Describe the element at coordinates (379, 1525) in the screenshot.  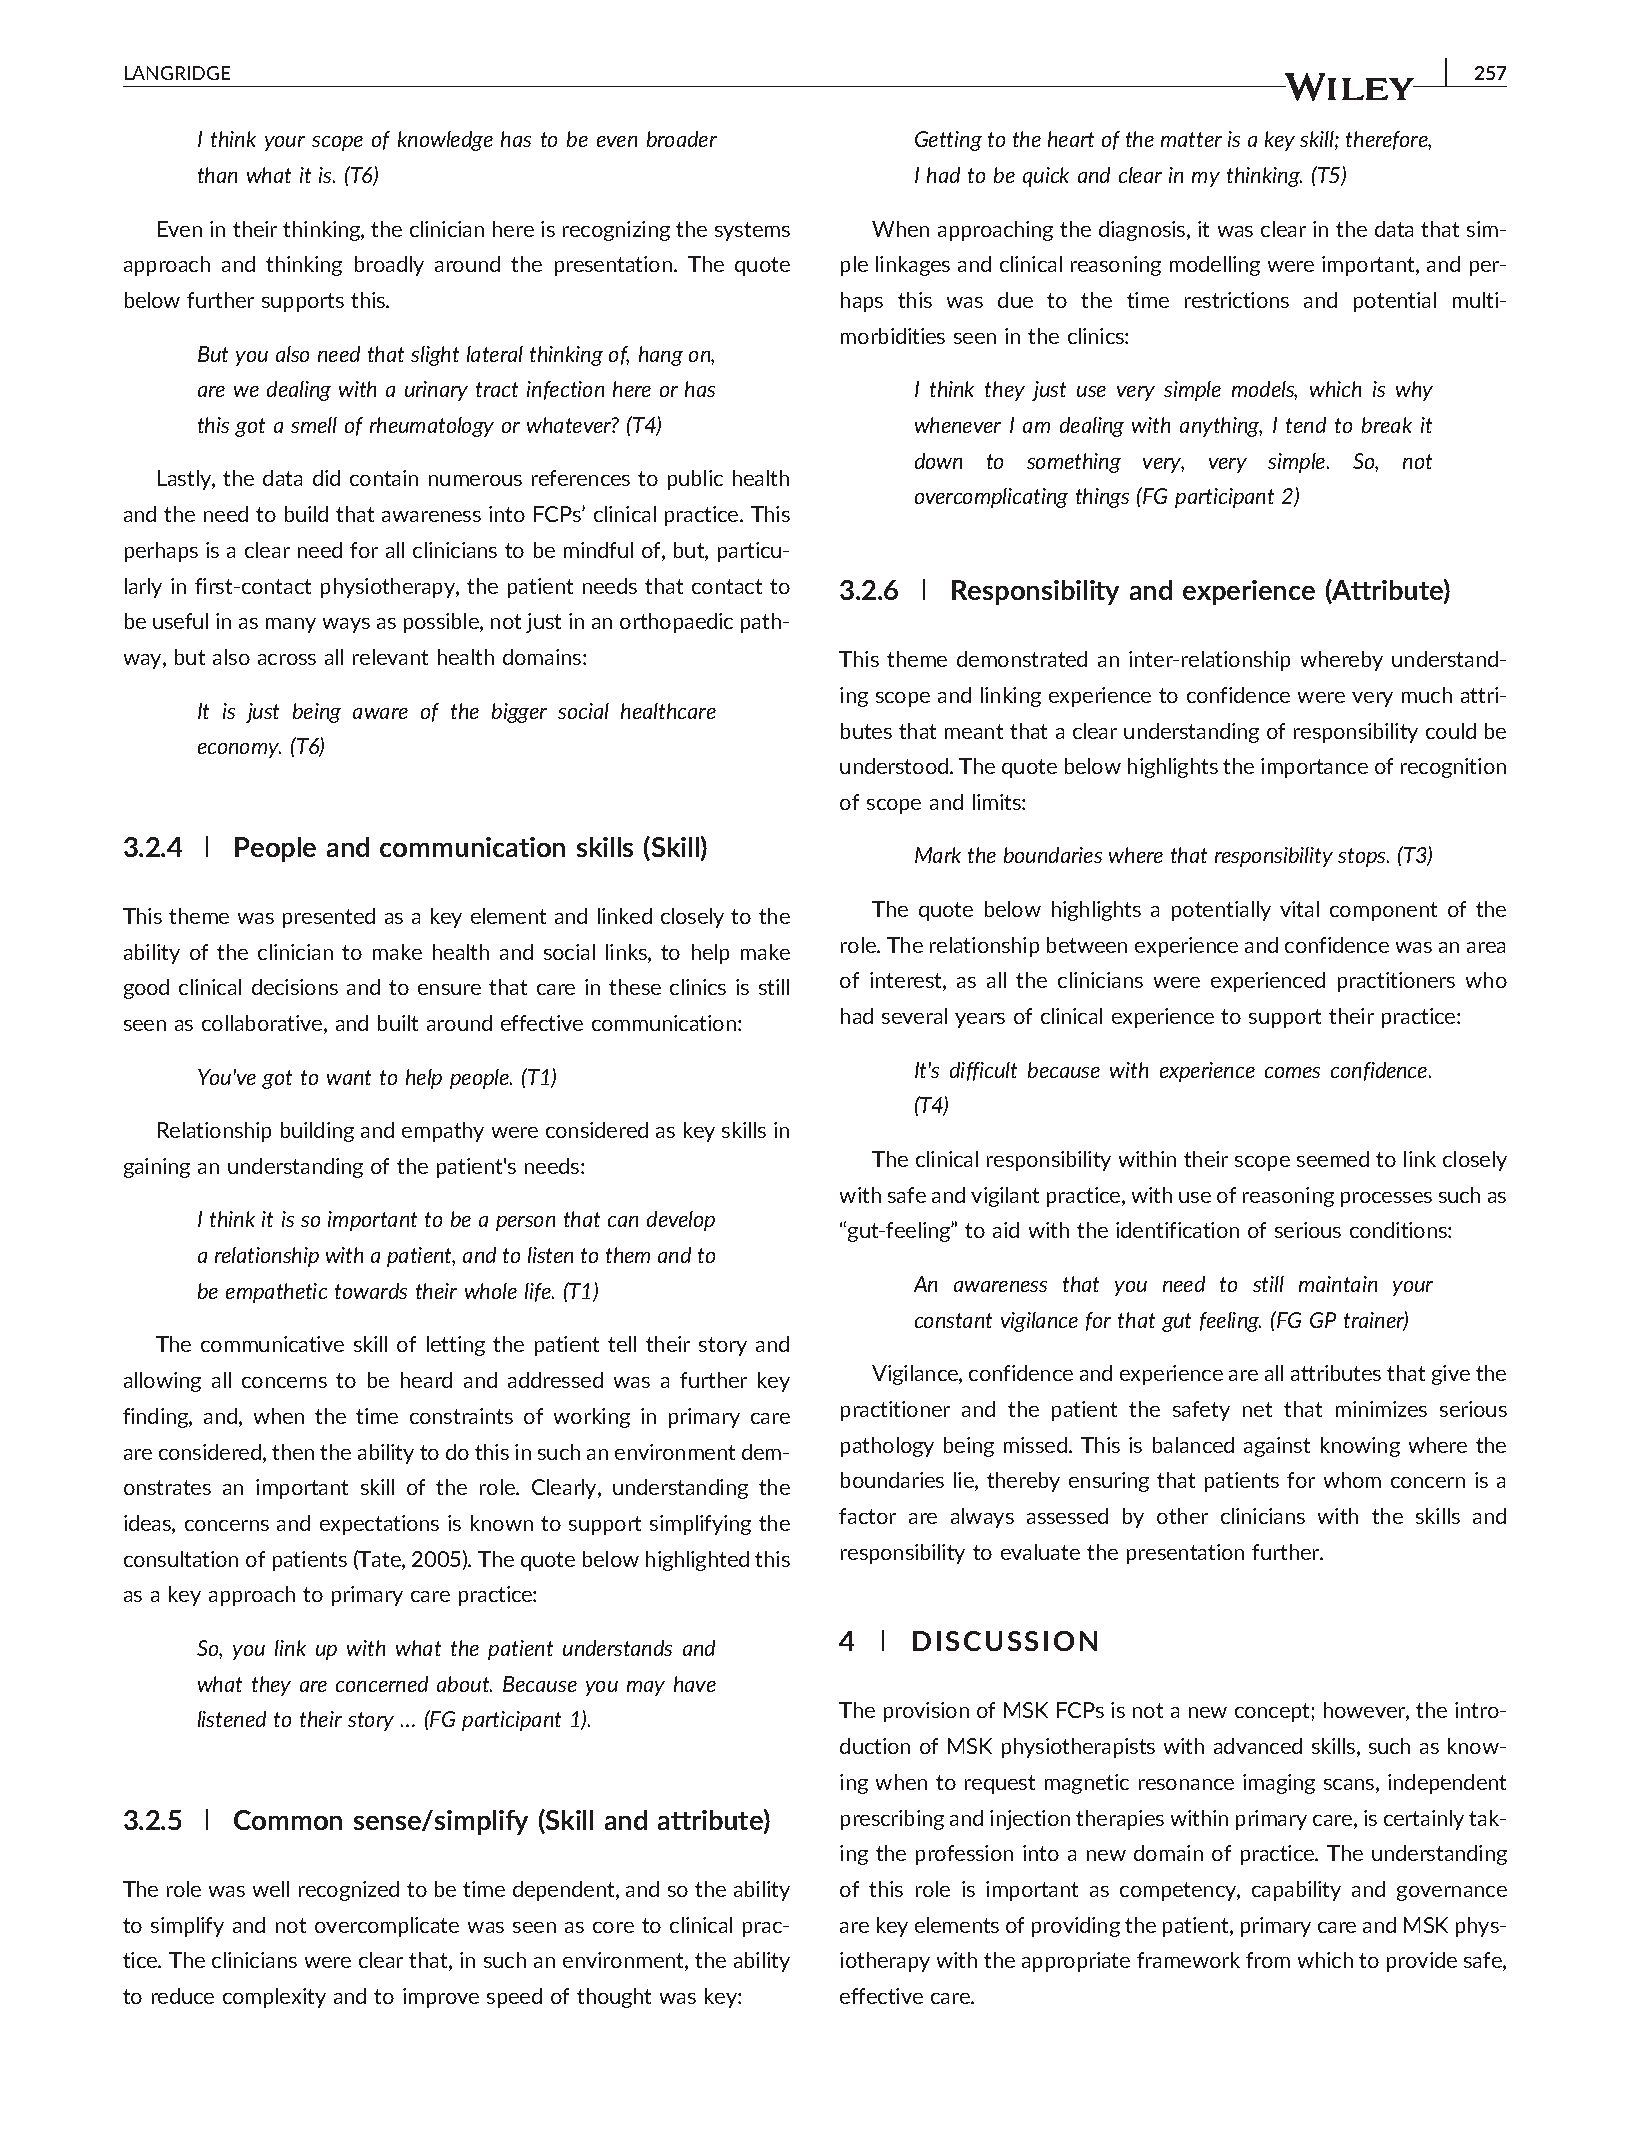
I see `expectations` at that location.
